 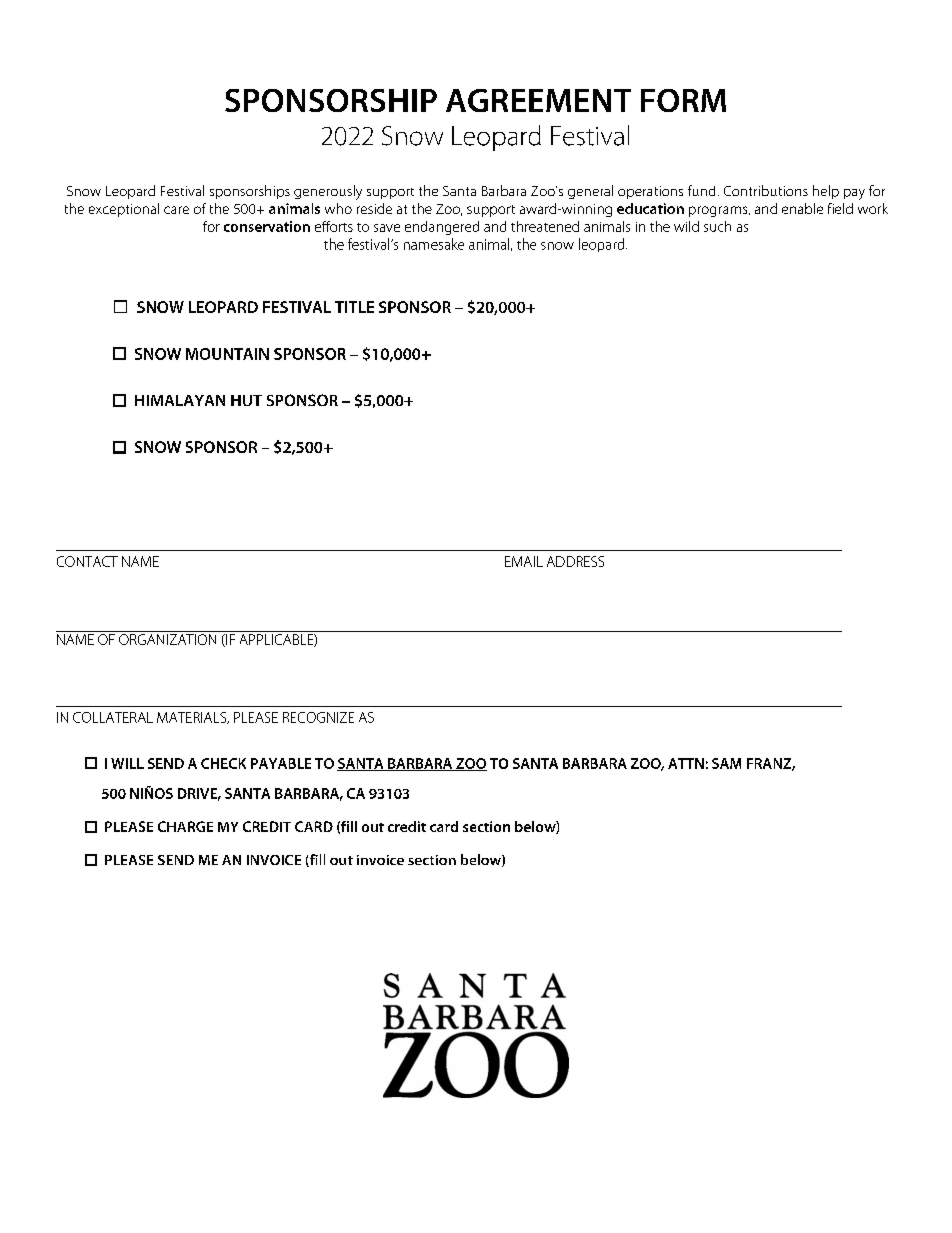 What do you see at coordinates (524, 561) in the document?
I see `EMAIL` at bounding box center [524, 561].
